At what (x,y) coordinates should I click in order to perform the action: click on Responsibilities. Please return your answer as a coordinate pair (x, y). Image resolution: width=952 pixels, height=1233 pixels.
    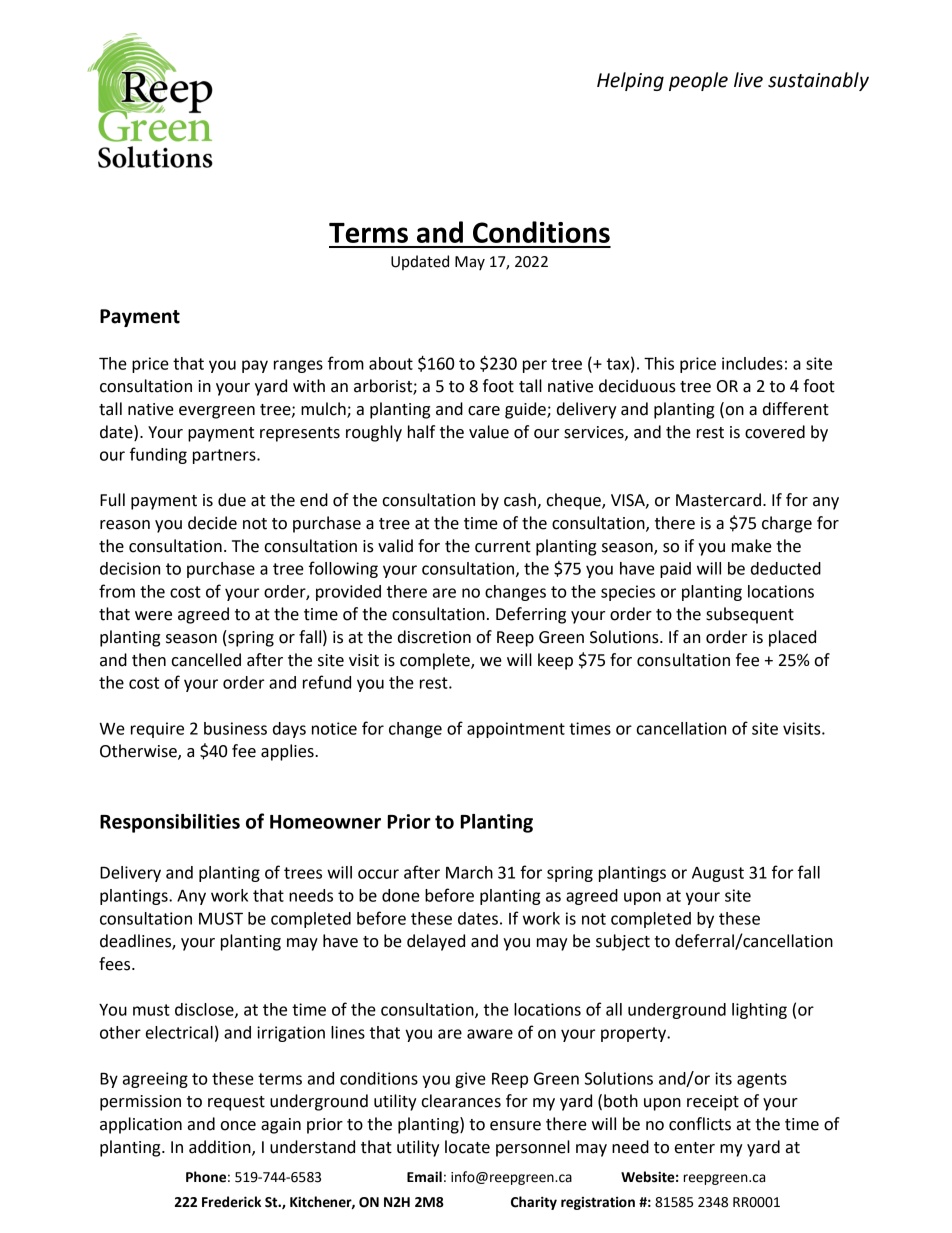
    Looking at the image, I should click on (170, 823).
